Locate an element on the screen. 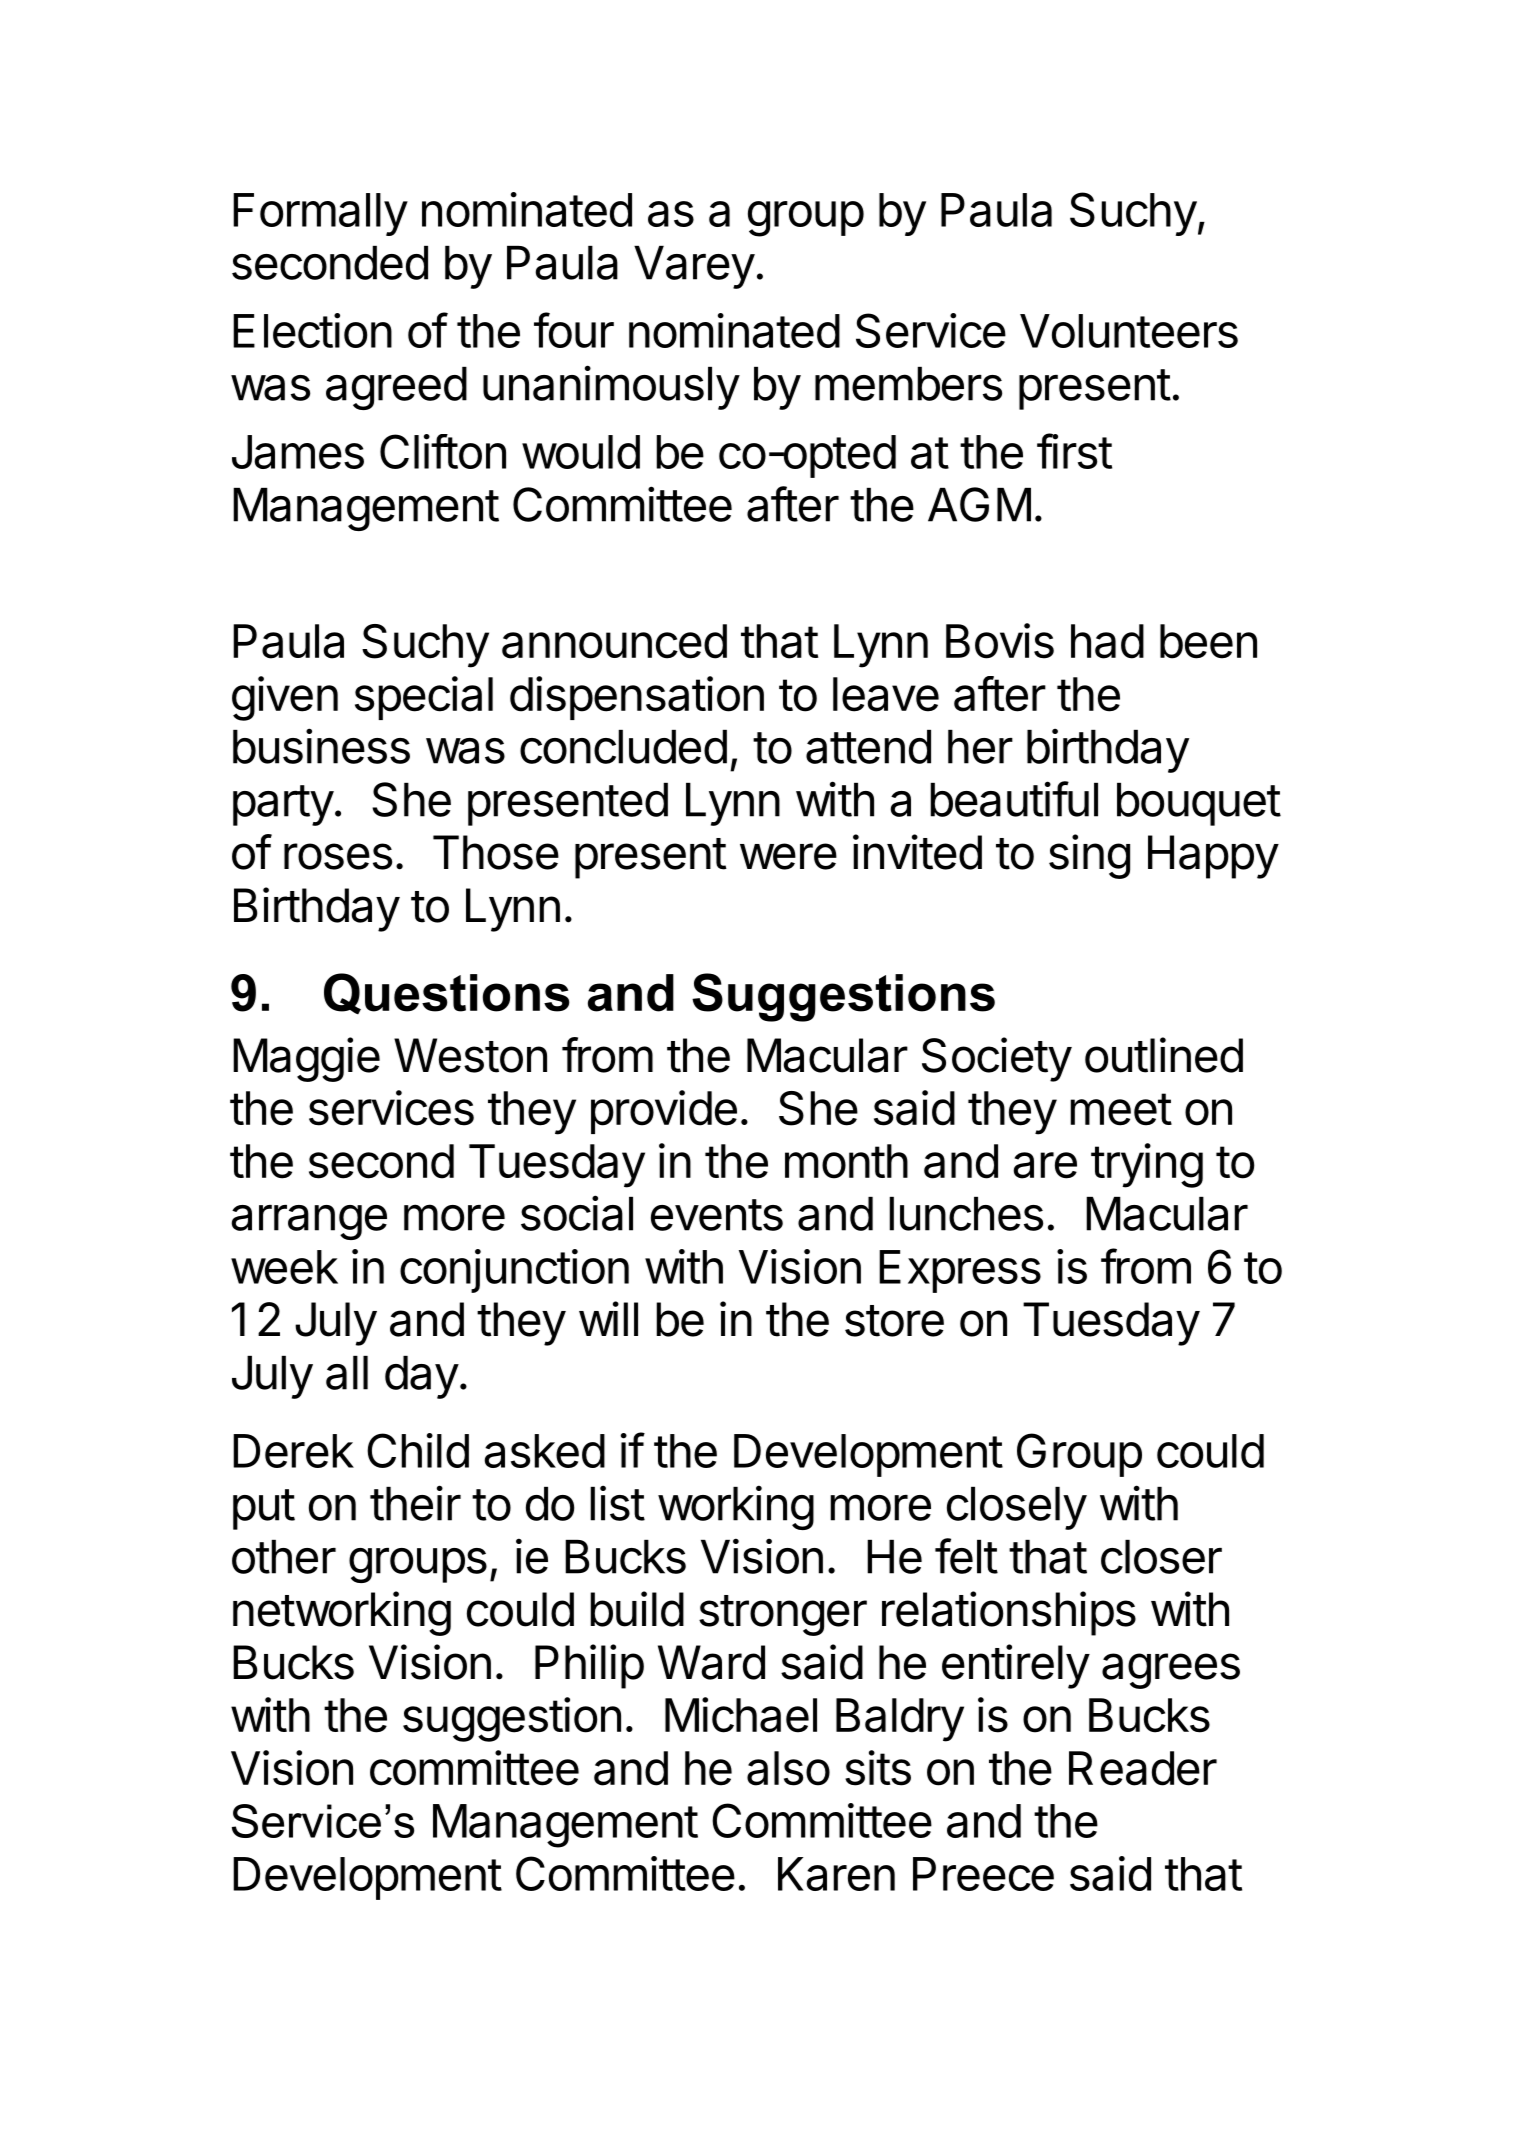 Image resolution: width=1519 pixels, height=2150 pixels. Volunteers is located at coordinates (1129, 331).
